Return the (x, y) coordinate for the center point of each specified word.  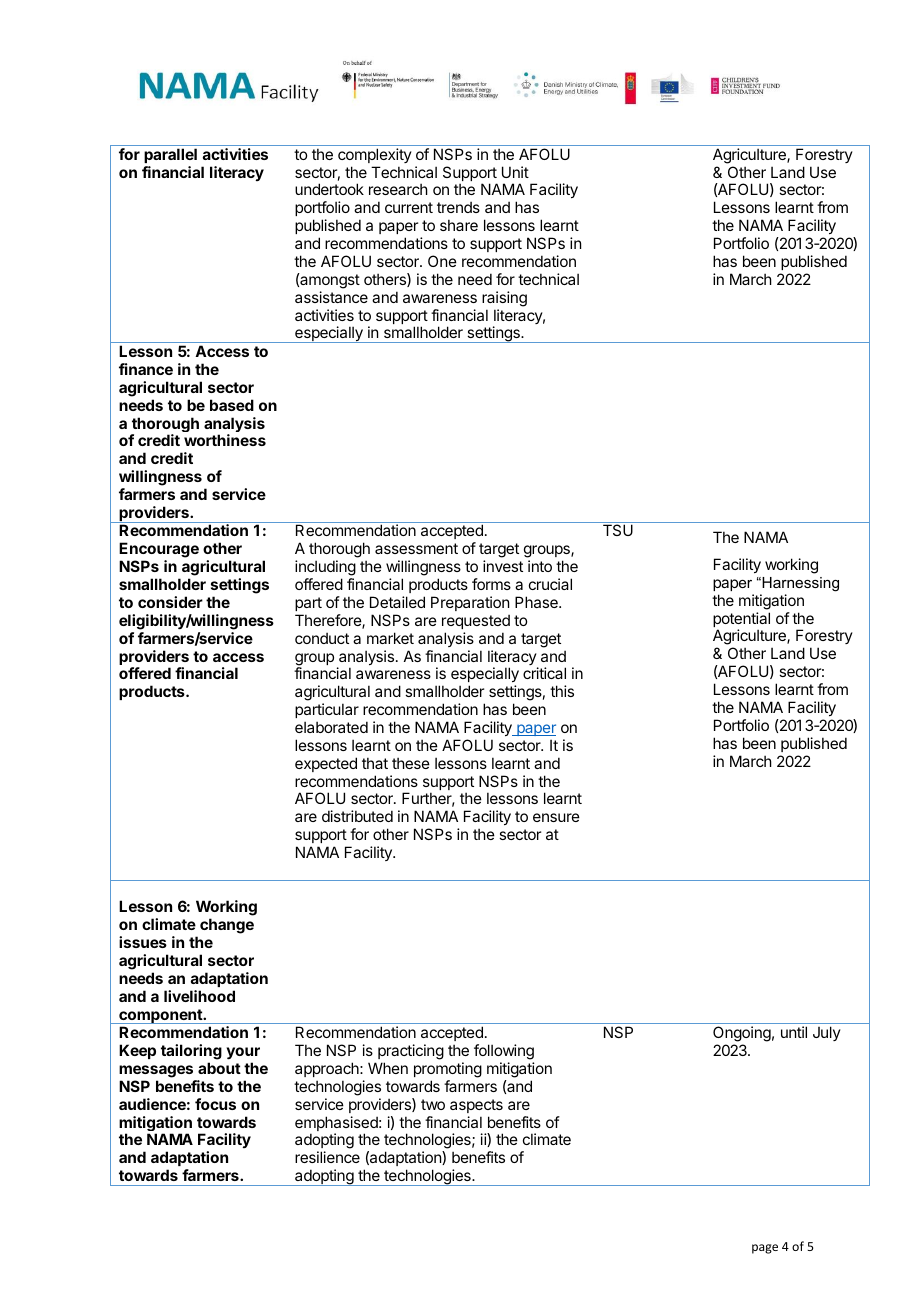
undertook (329, 189)
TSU (618, 530)
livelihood (199, 996)
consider (170, 602)
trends (458, 207)
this (562, 691)
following (504, 1053)
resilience (327, 1157)
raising (504, 299)
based (232, 405)
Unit (515, 172)
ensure (556, 817)
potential (741, 621)
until (794, 1032)
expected (326, 764)
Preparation (470, 603)
